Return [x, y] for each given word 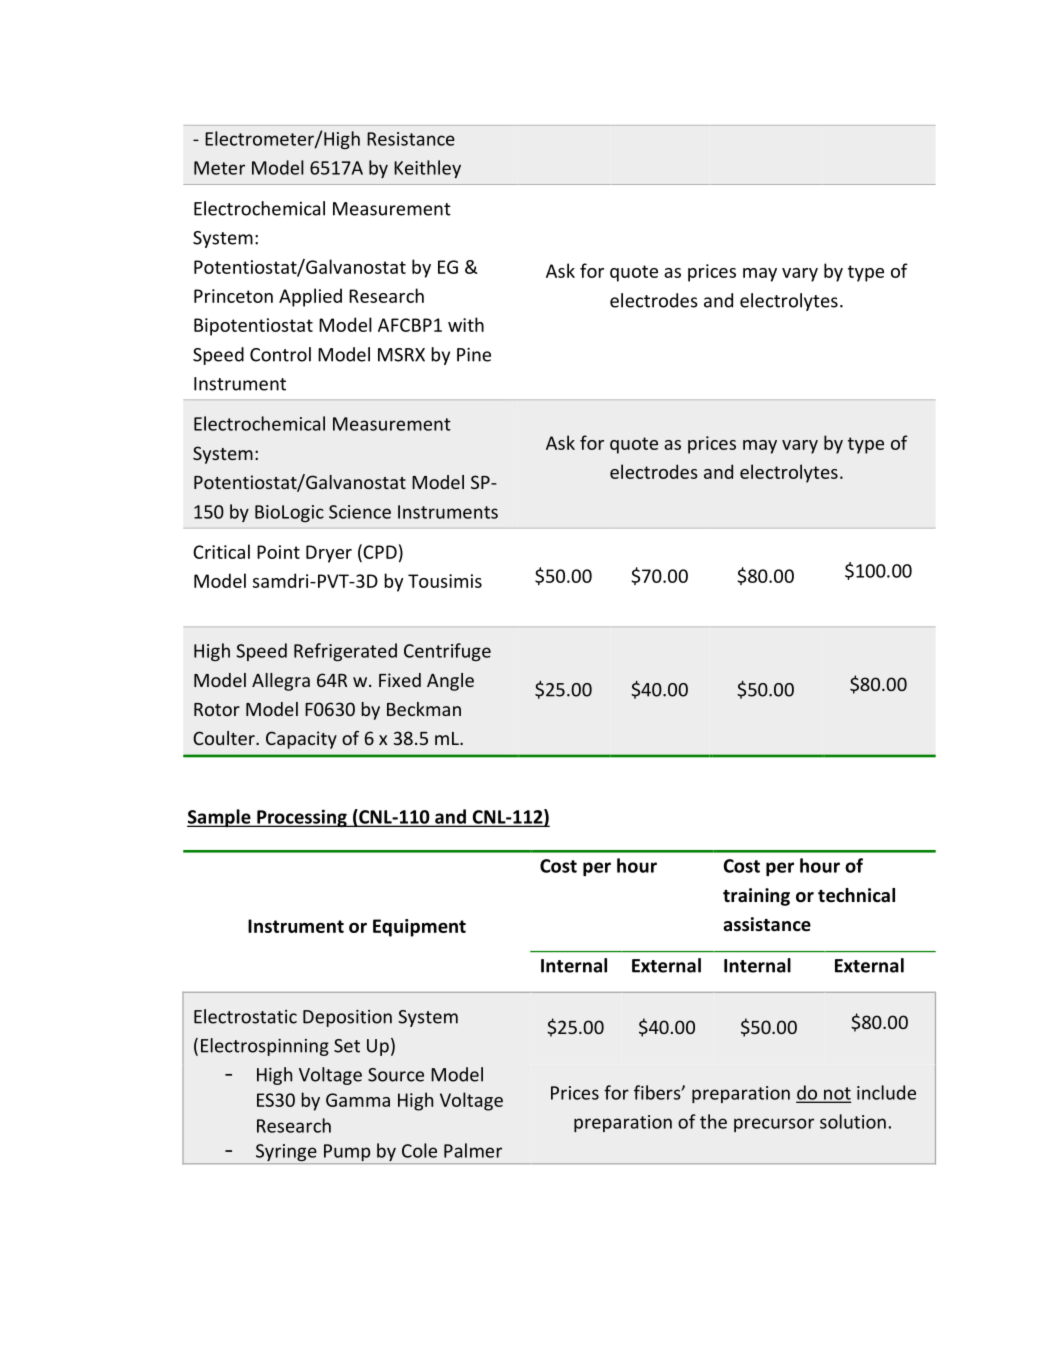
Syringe [286, 1154]
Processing [302, 818]
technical [856, 895]
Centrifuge [447, 652]
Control [280, 354]
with [466, 324]
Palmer [473, 1150]
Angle [450, 682]
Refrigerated [345, 652]
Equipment [419, 928]
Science [360, 512]
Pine [474, 355]
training [756, 897]
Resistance [411, 139]
